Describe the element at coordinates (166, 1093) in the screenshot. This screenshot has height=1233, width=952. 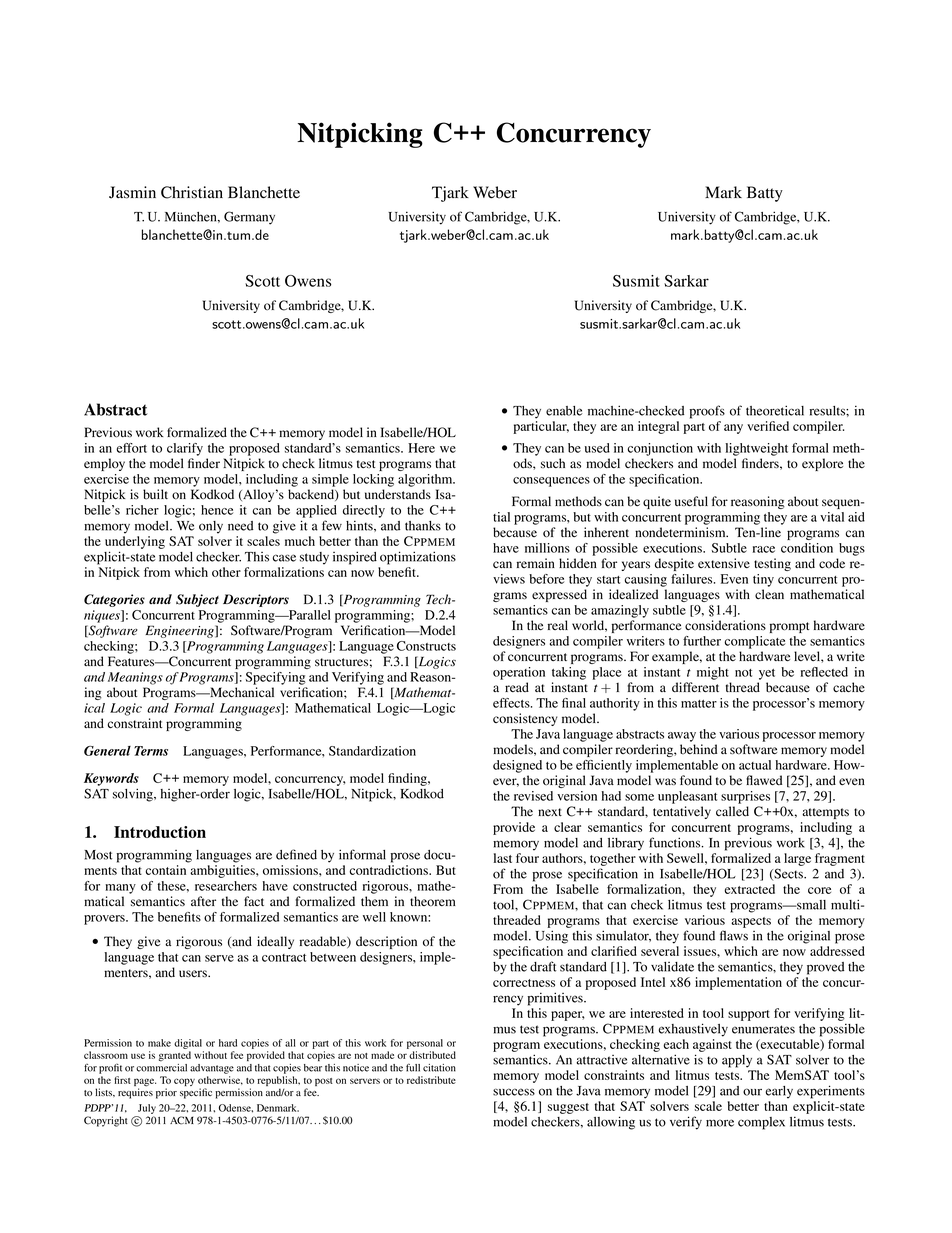
I see `prior` at that location.
